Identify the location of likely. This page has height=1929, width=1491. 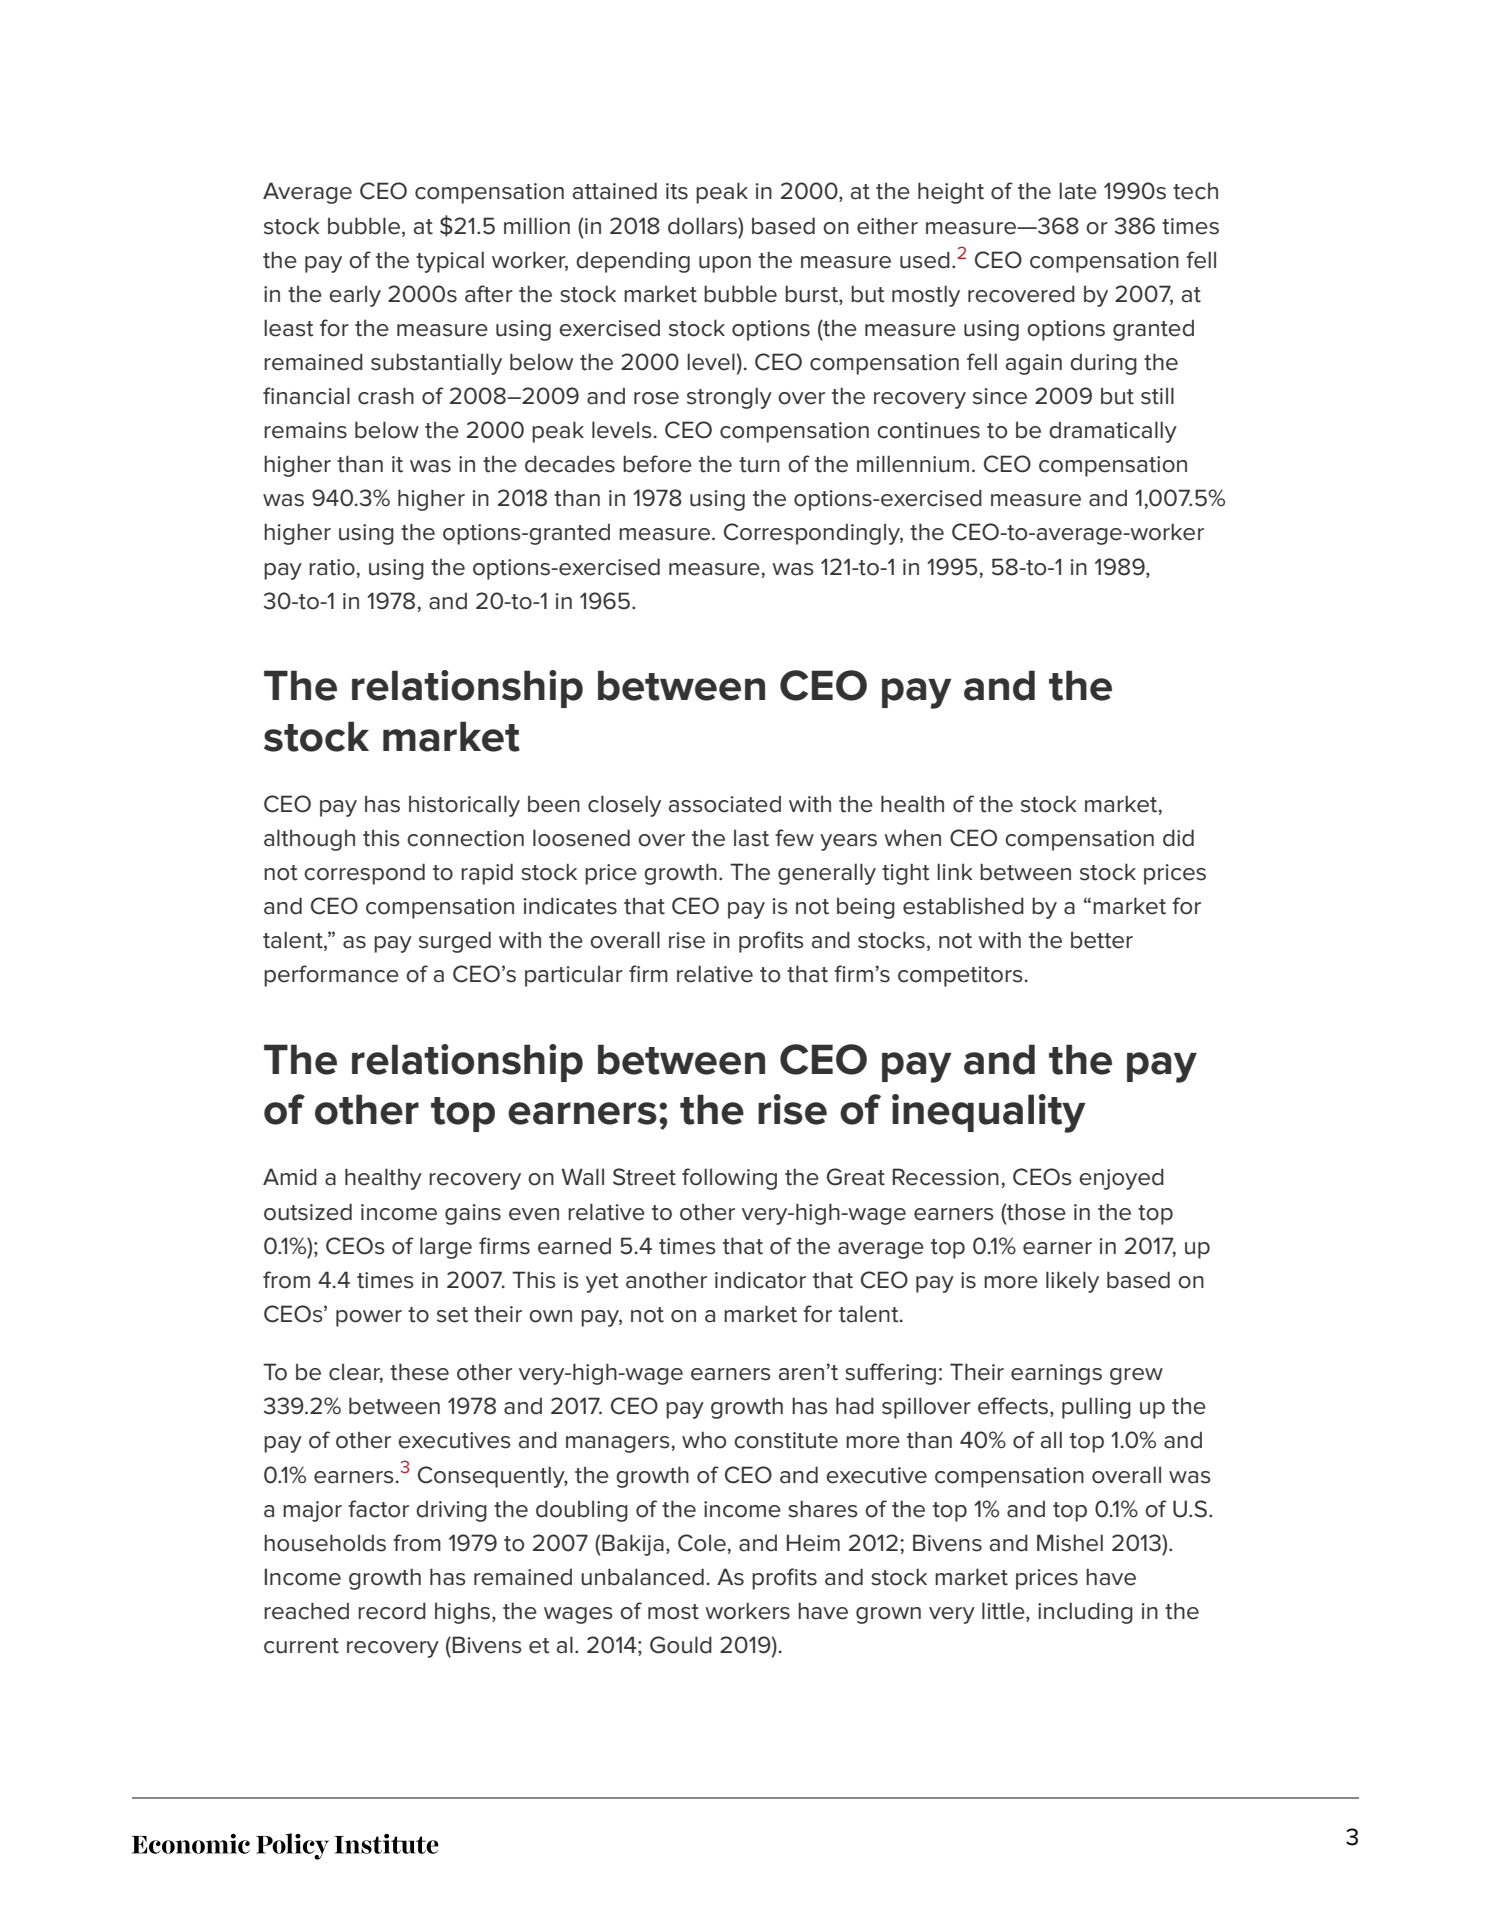
(1072, 1282).
